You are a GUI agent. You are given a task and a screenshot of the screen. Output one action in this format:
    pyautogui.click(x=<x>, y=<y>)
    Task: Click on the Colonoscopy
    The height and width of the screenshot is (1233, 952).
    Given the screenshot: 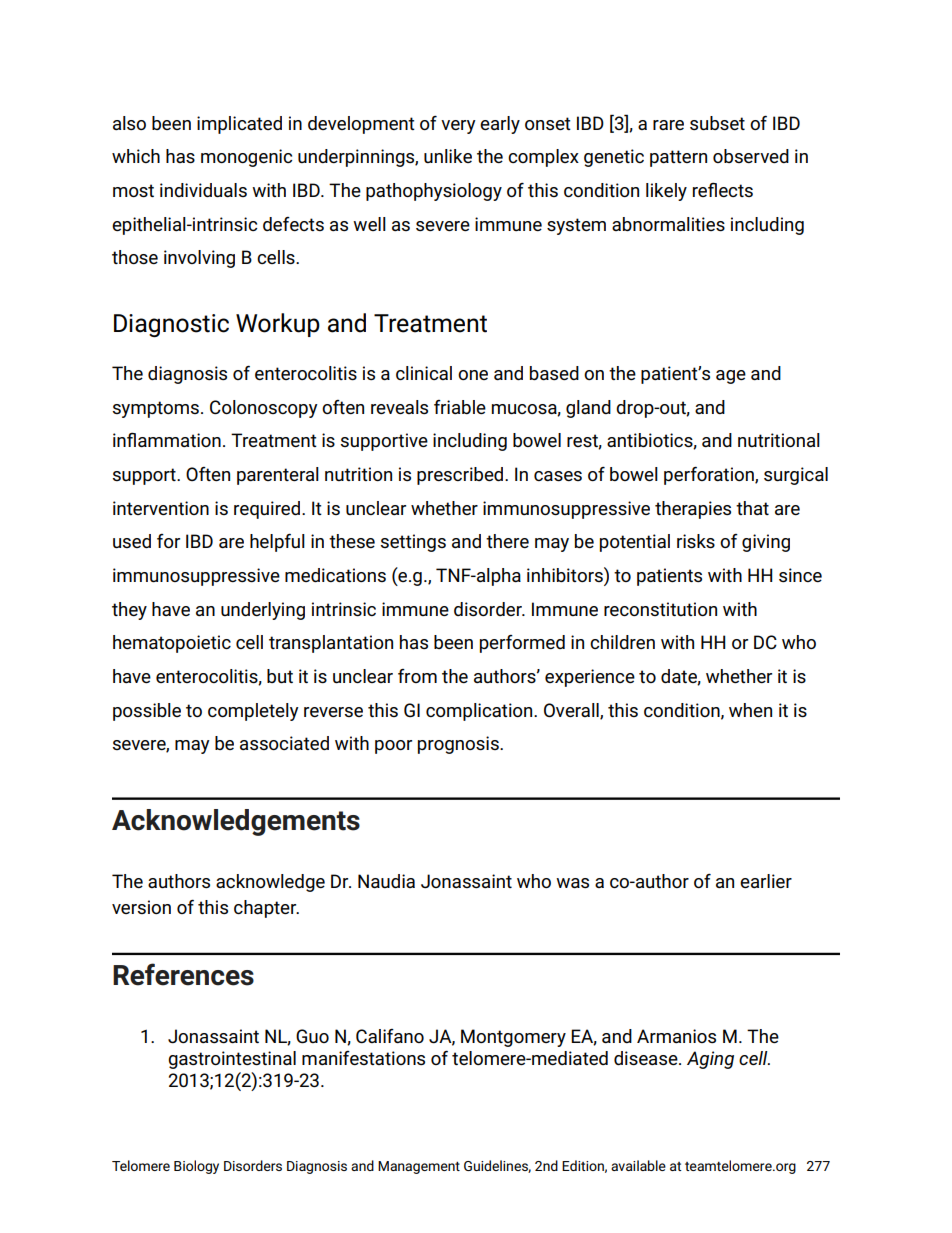 What is the action you would take?
    pyautogui.click(x=264, y=409)
